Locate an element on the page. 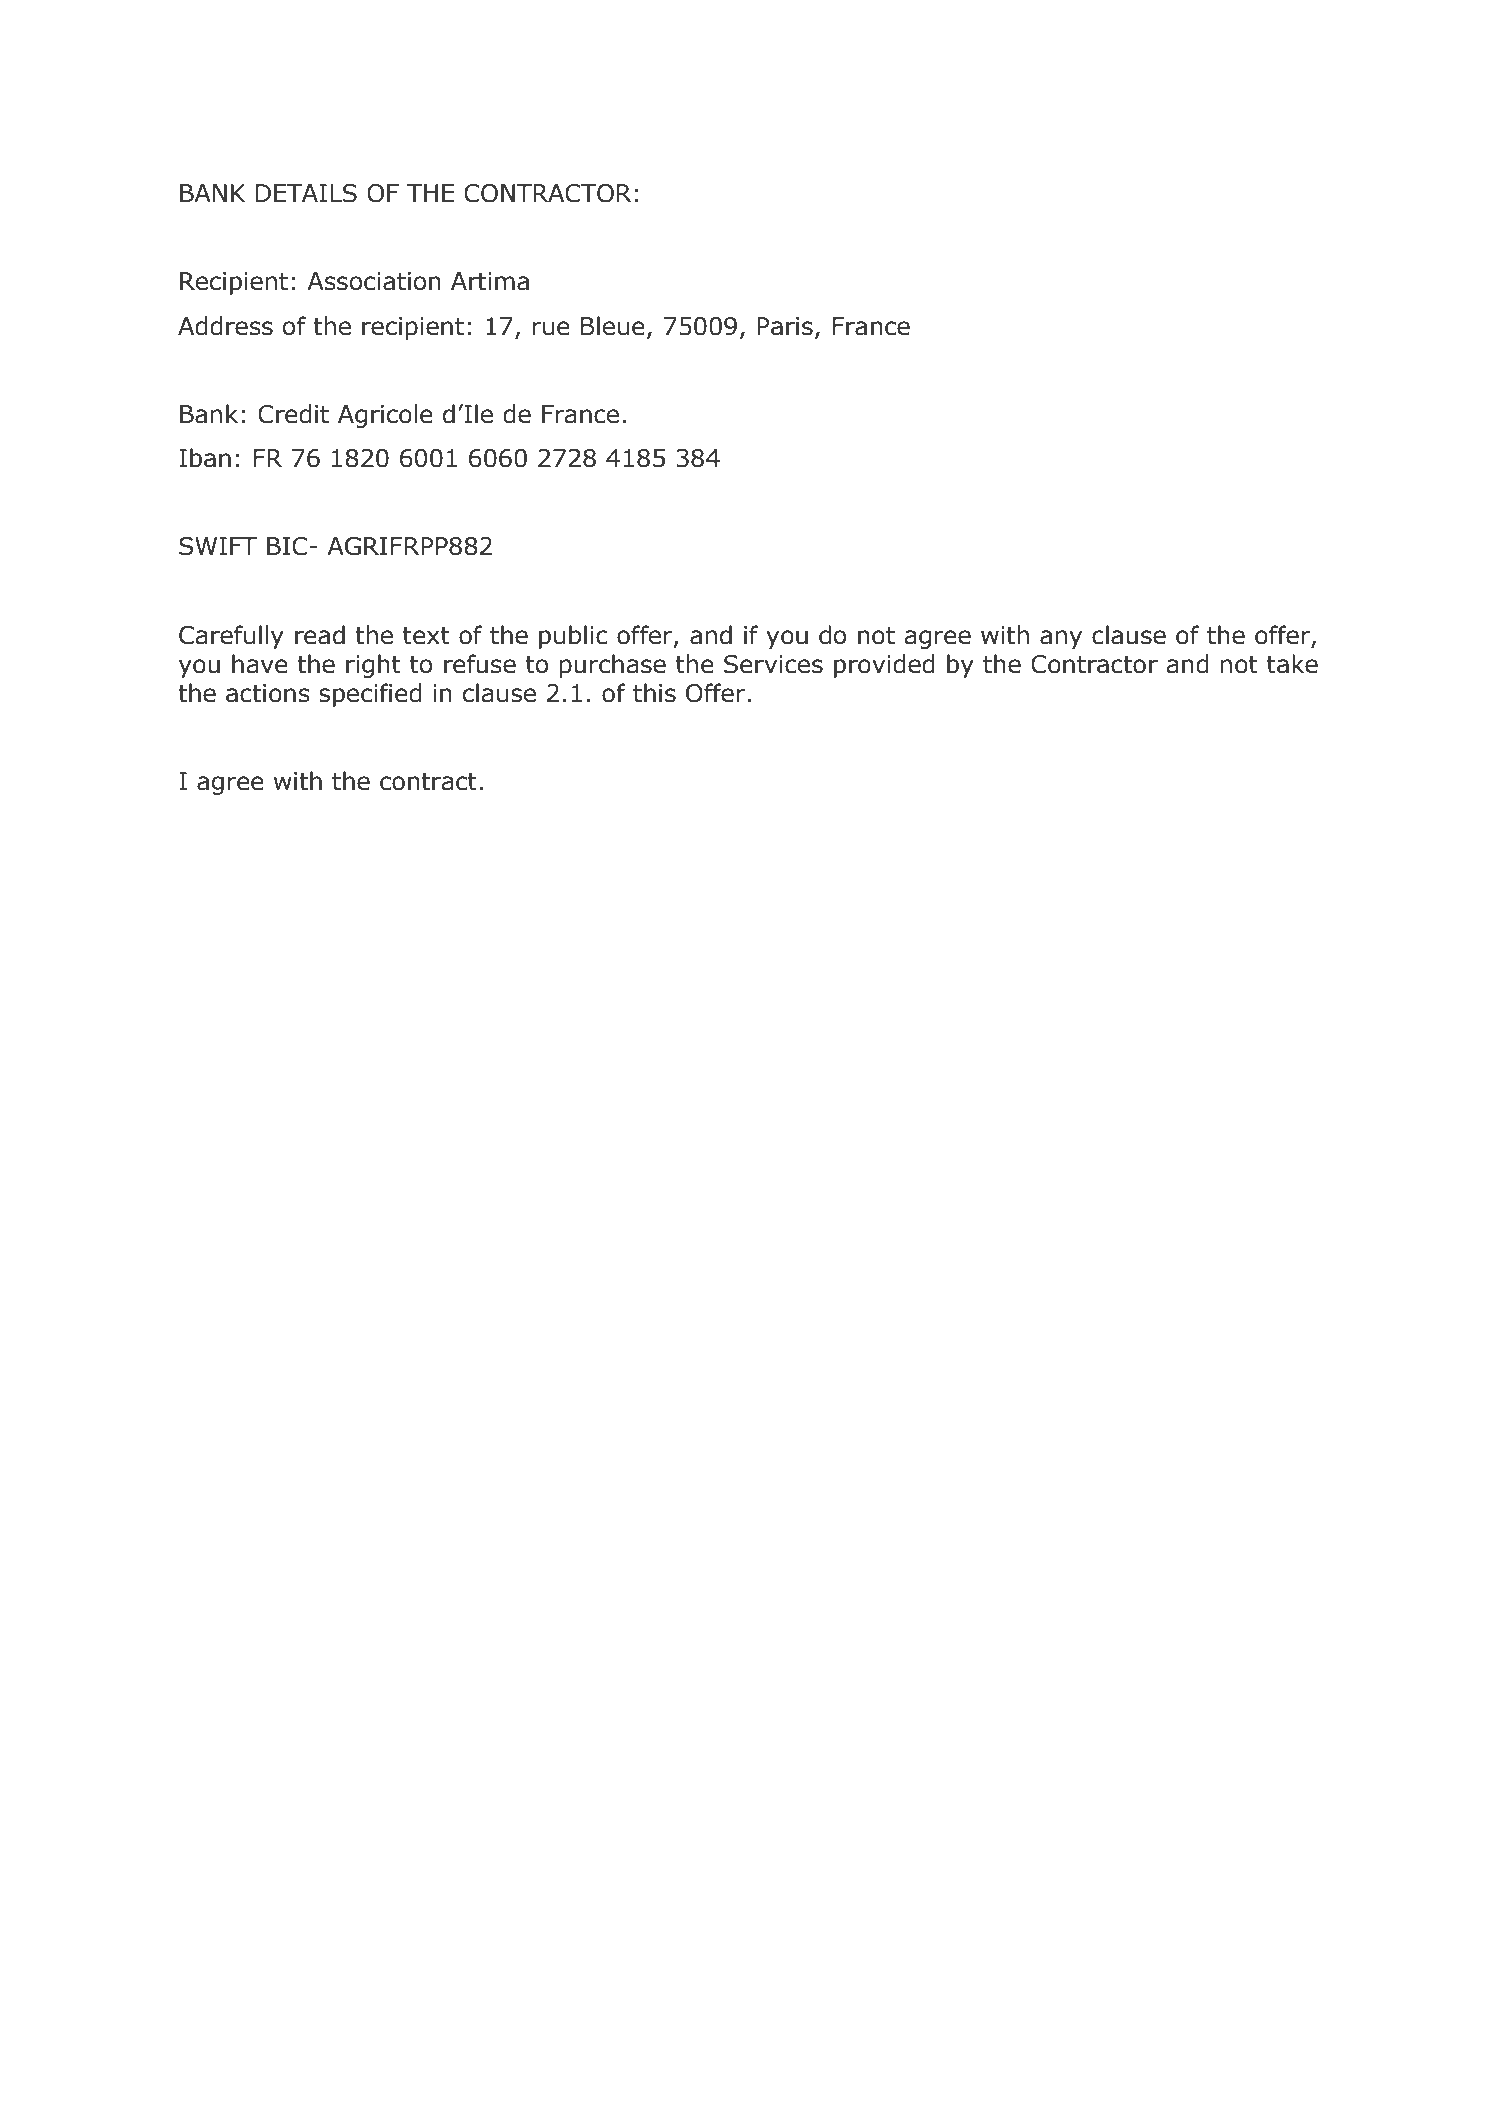  take is located at coordinates (1292, 664).
